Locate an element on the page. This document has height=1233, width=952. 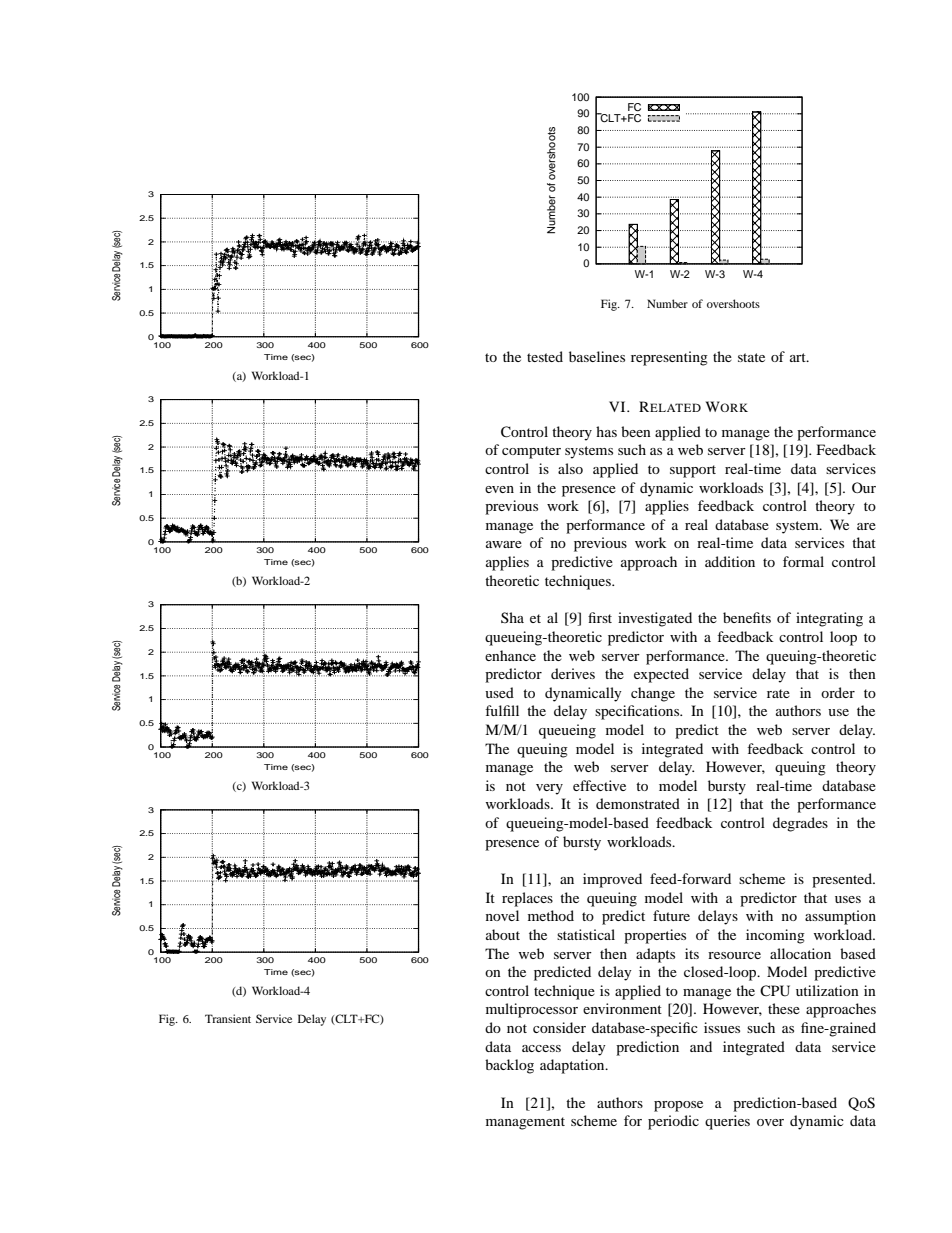
Transient is located at coordinates (228, 1018).
